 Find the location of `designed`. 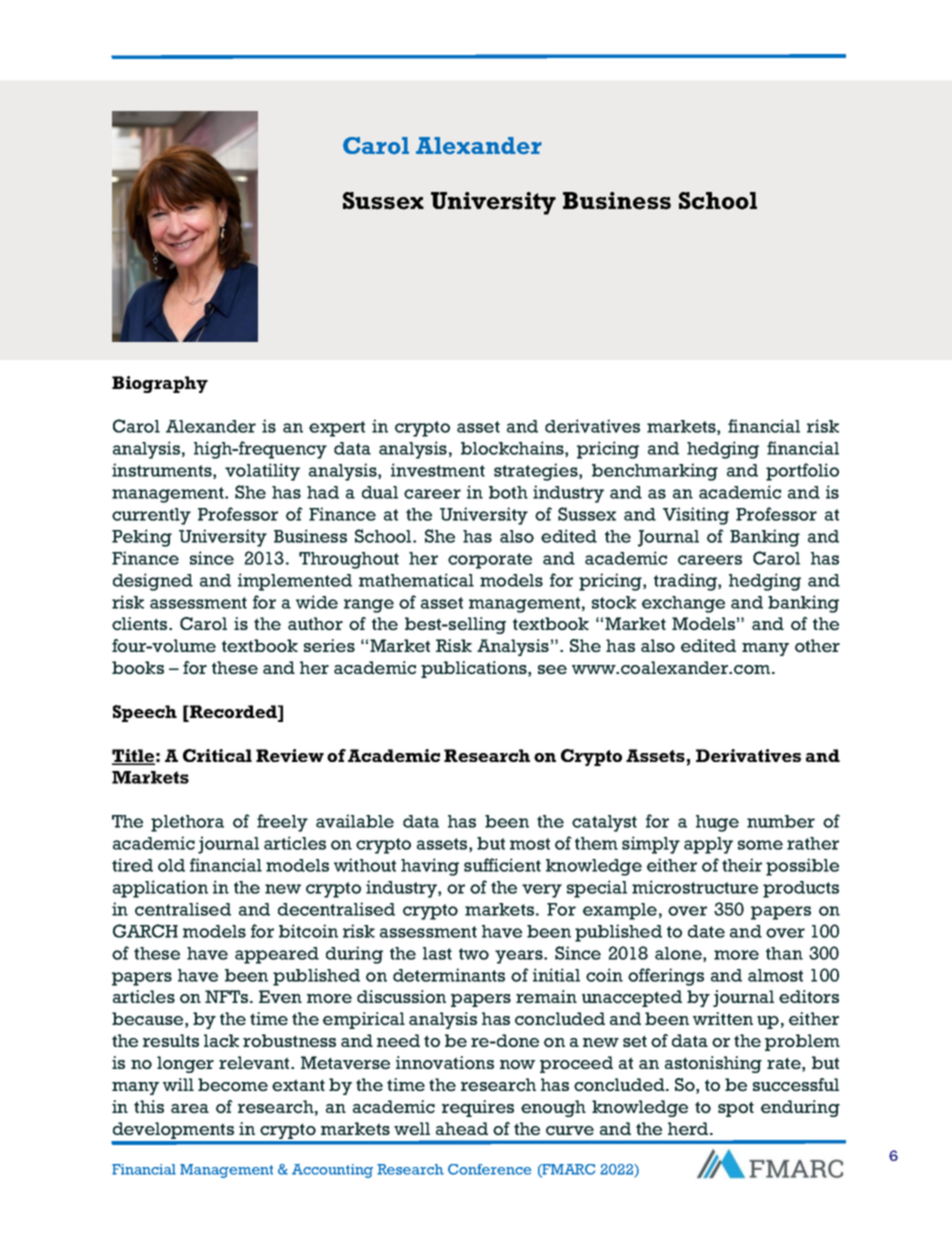

designed is located at coordinates (153, 582).
